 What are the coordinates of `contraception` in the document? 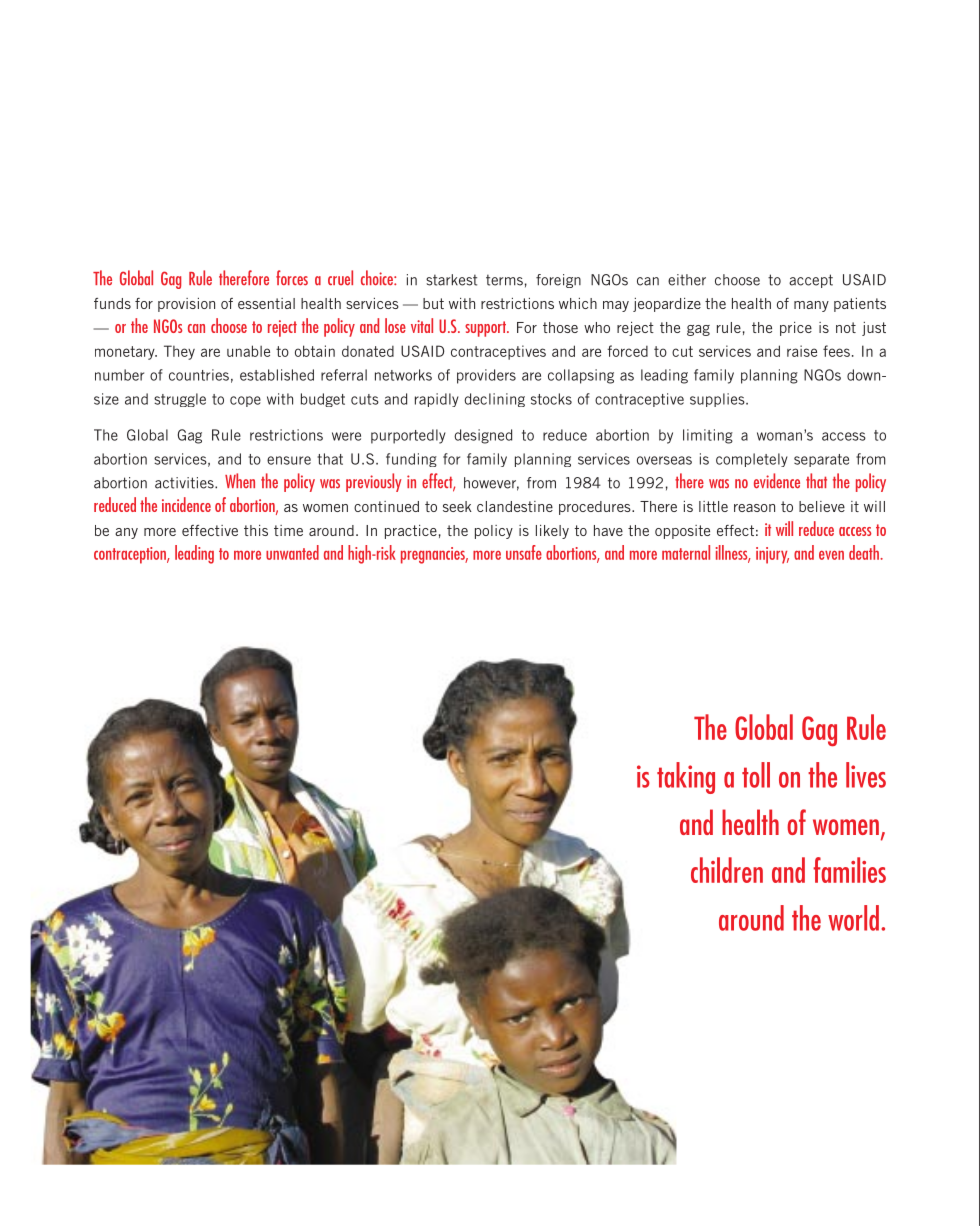 It's located at (131, 555).
